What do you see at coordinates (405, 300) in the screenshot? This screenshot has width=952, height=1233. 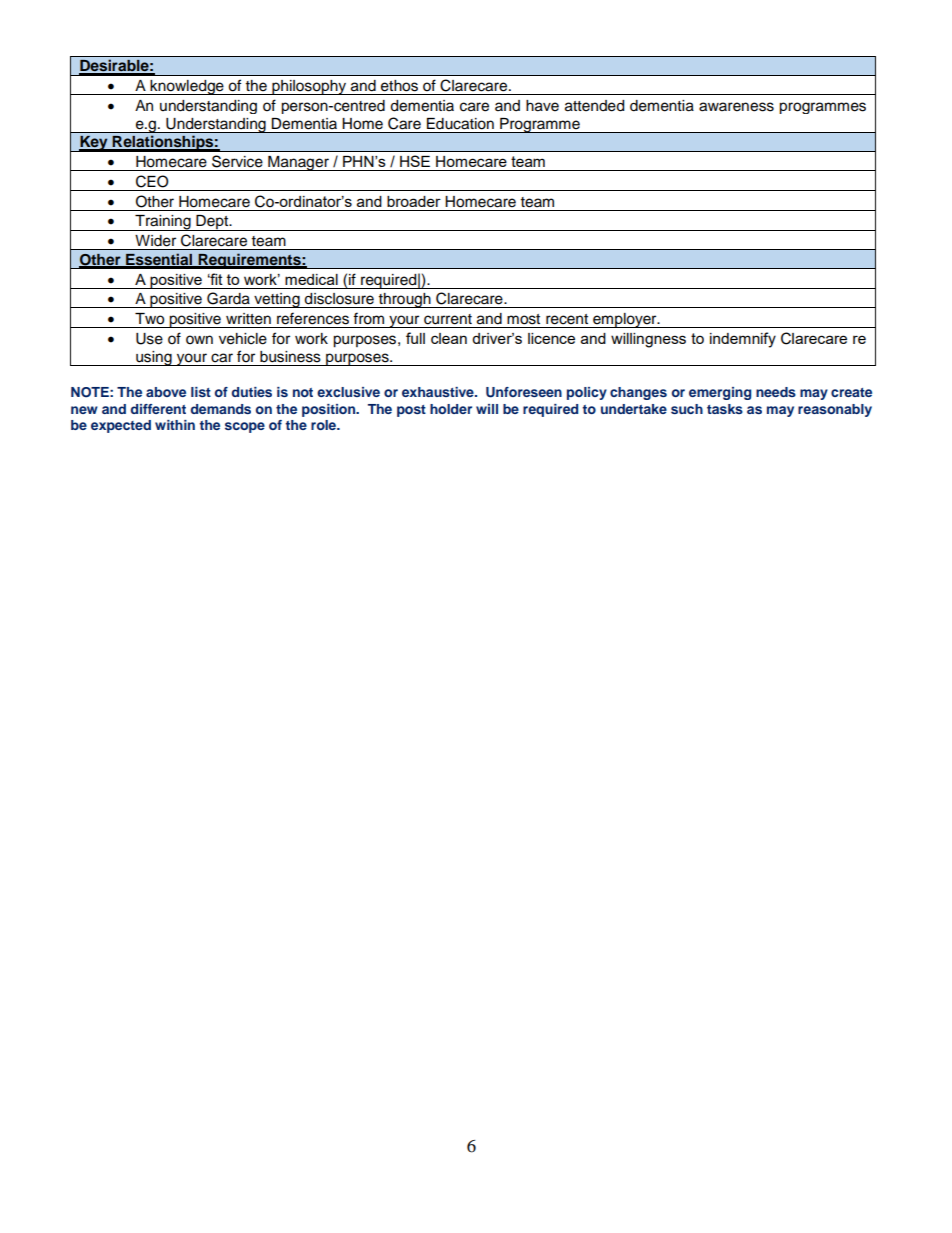 I see `through` at bounding box center [405, 300].
